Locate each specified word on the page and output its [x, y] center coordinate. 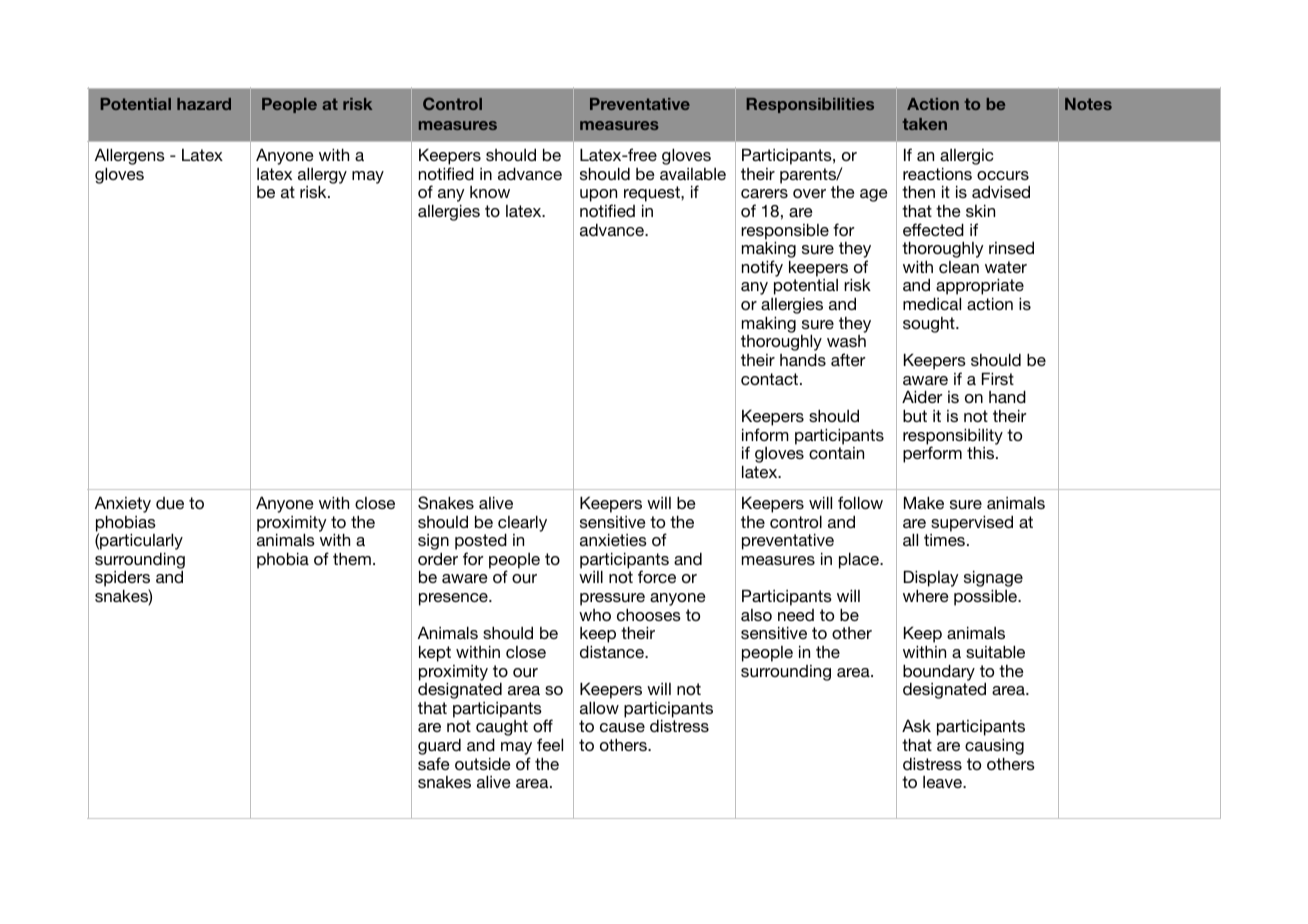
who [595, 615]
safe [434, 763]
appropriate [979, 288]
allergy [322, 176]
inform [765, 434]
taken [925, 124]
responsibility [953, 437]
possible [987, 597]
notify [762, 268]
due [170, 503]
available [693, 174]
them [352, 558]
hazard [204, 104]
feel [550, 744]
